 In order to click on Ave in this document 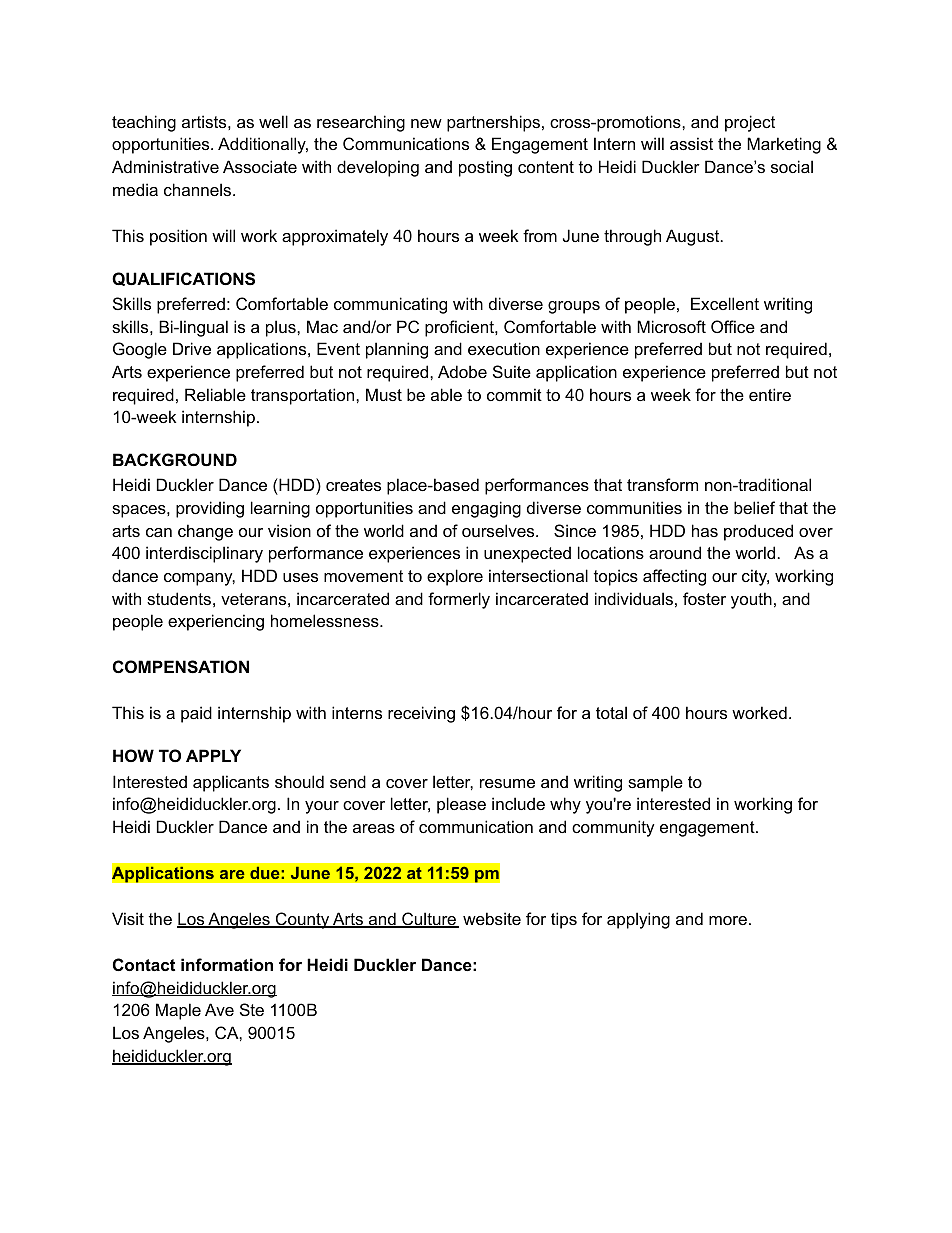, I will do `click(219, 1009)`.
